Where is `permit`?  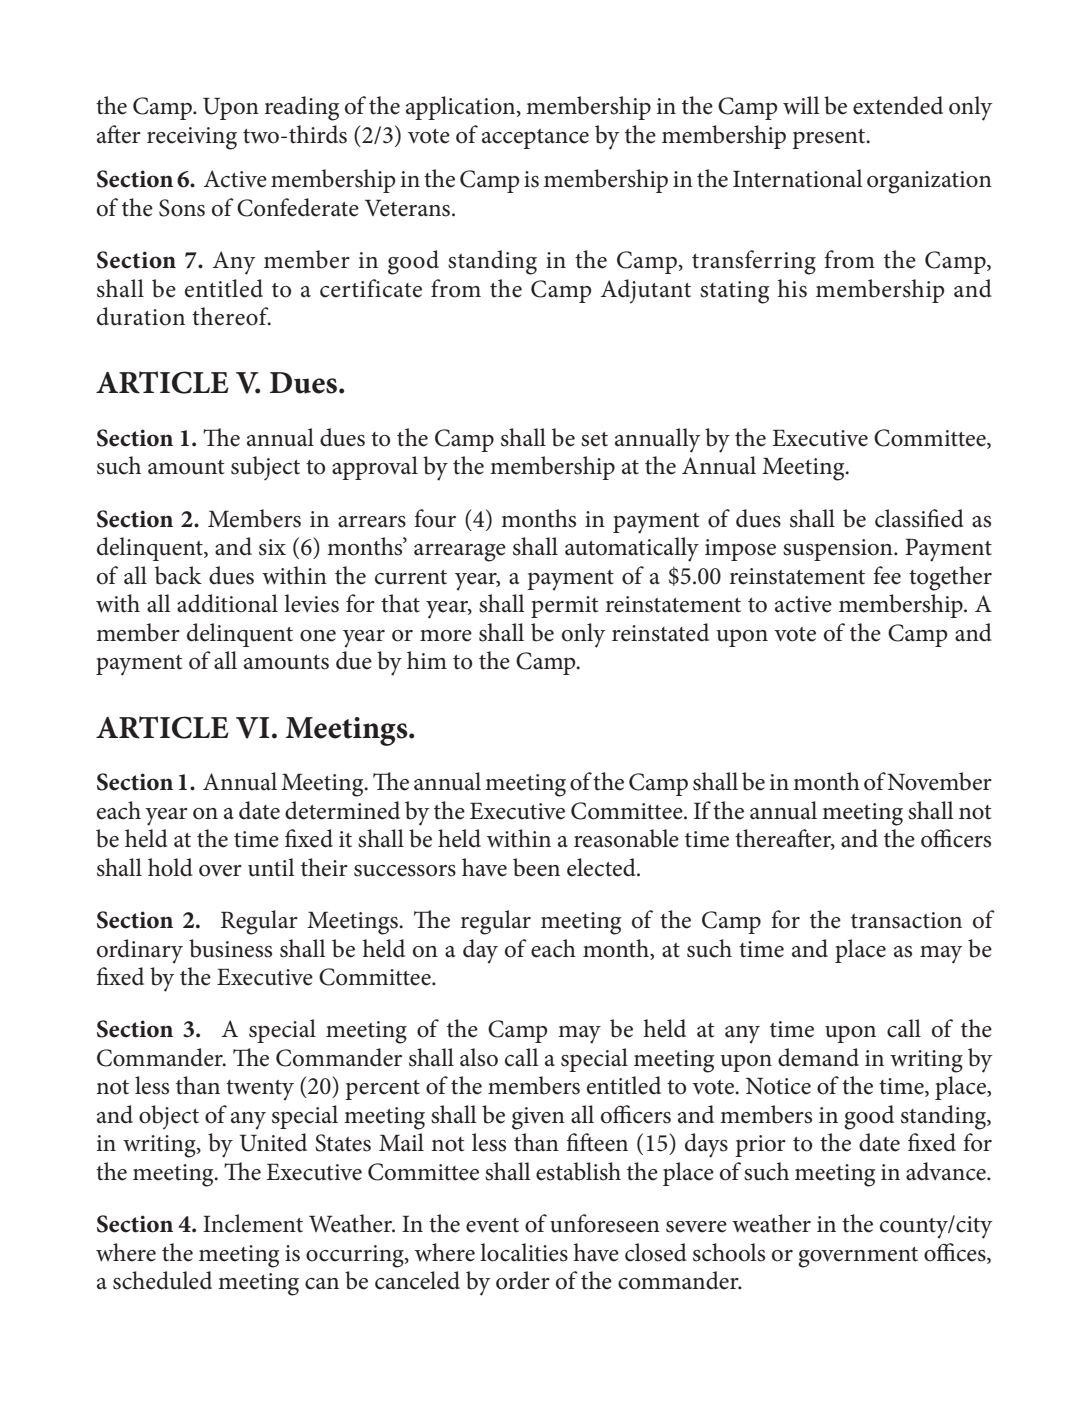
permit is located at coordinates (564, 607).
